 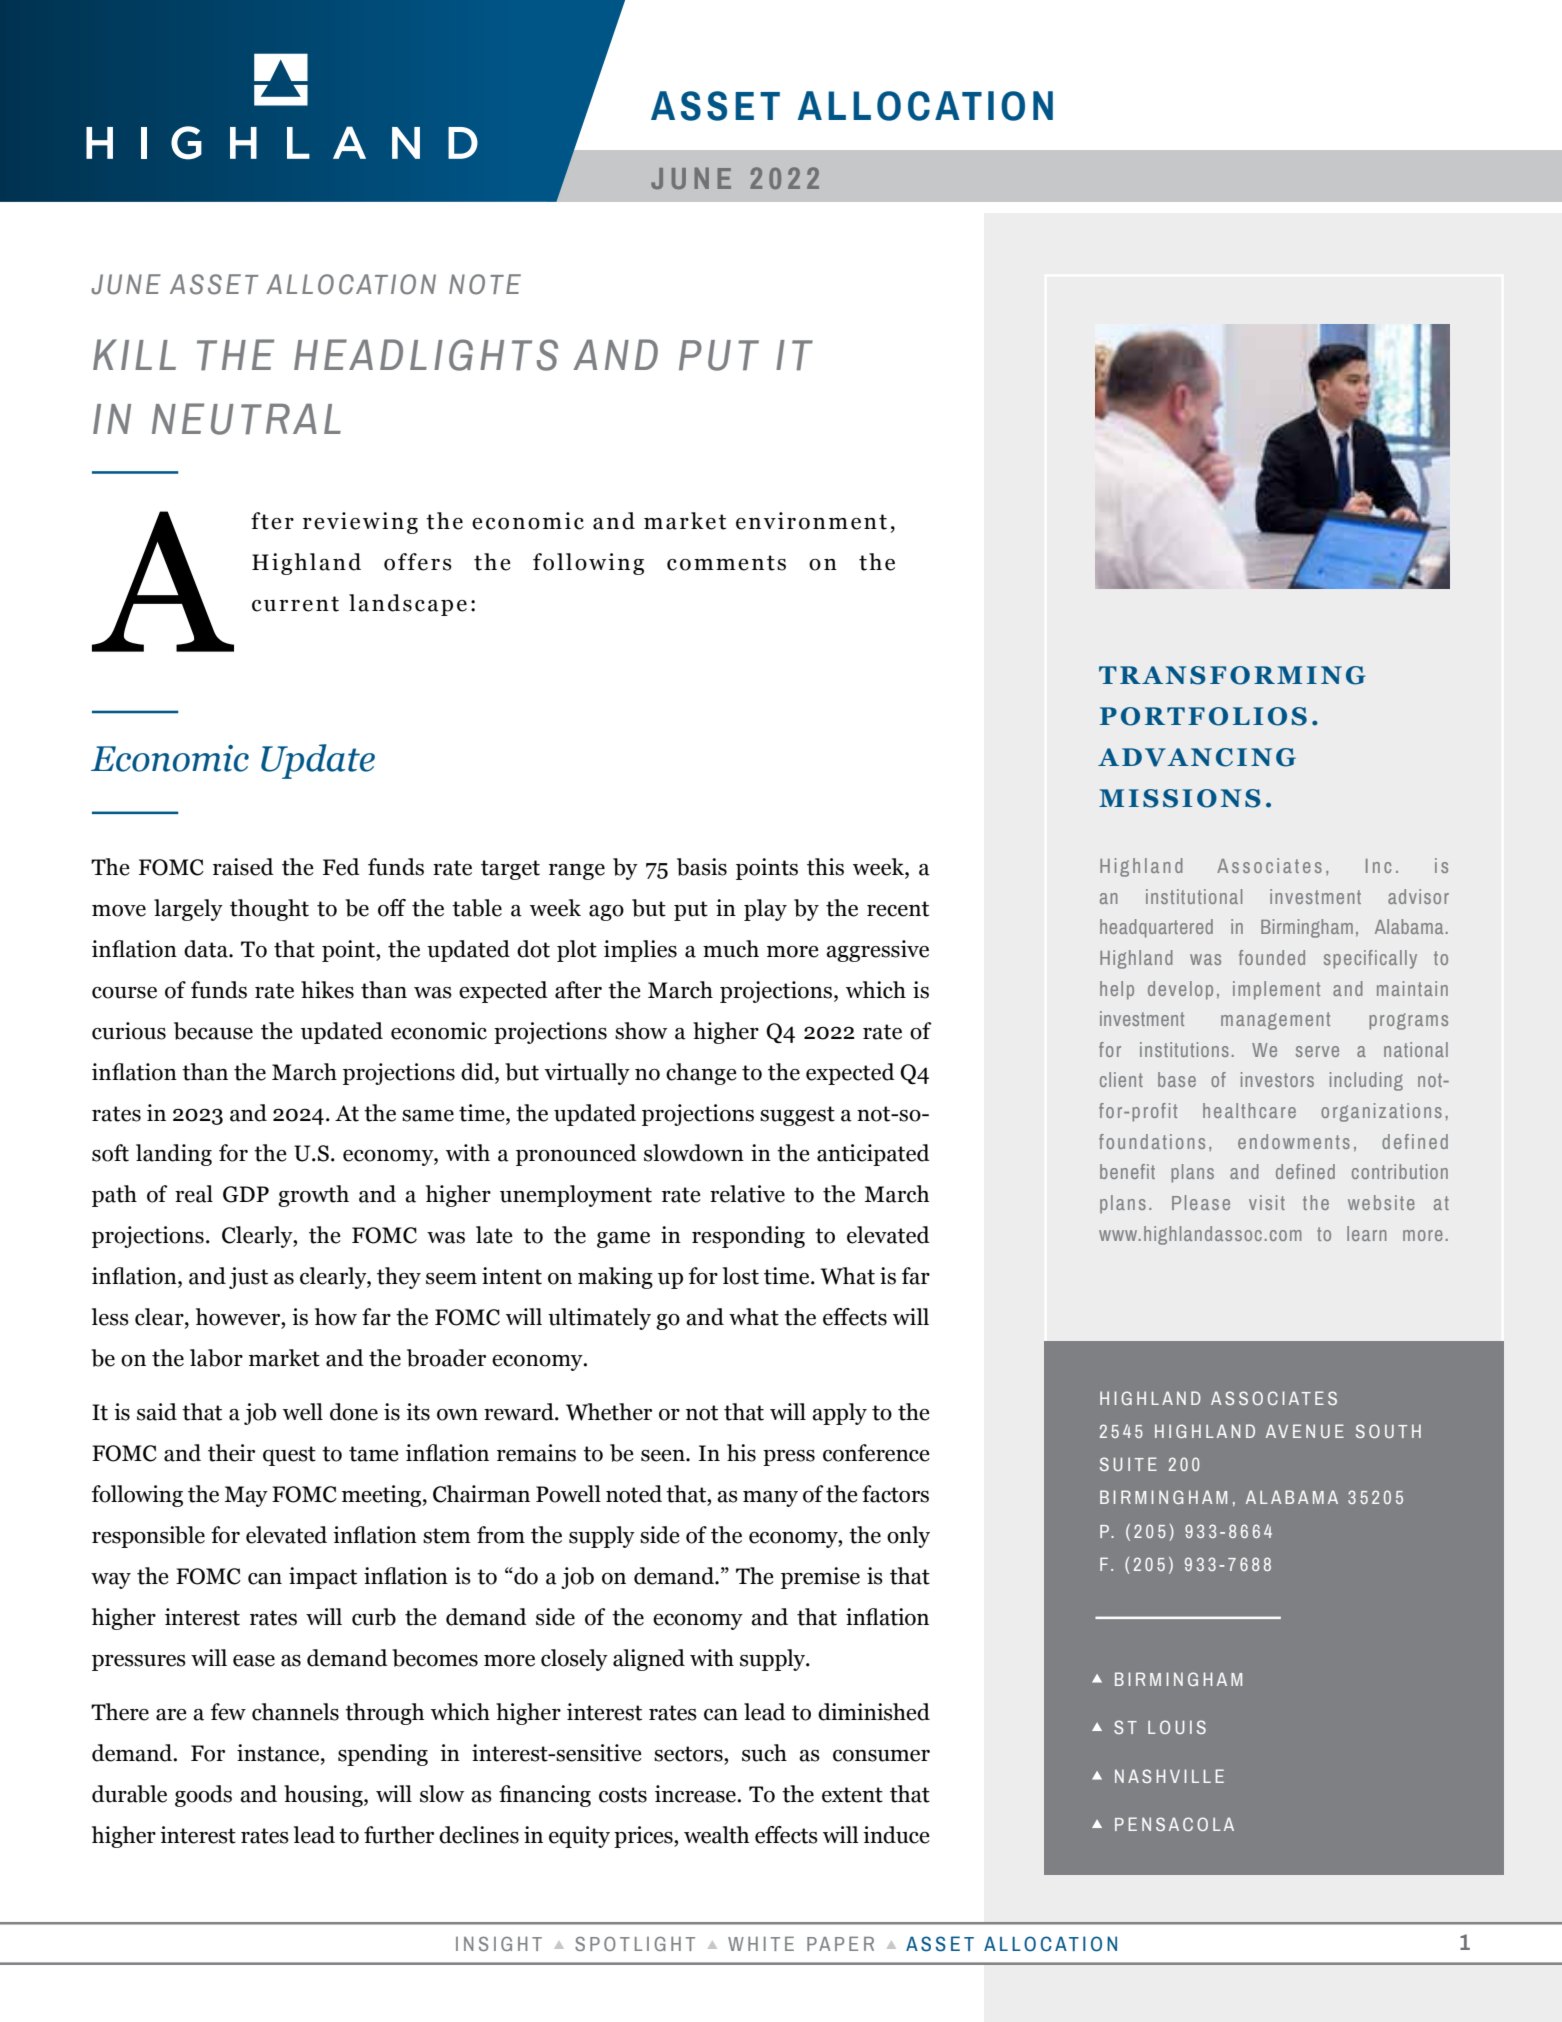 What do you see at coordinates (747, 1194) in the screenshot?
I see `relative` at bounding box center [747, 1194].
